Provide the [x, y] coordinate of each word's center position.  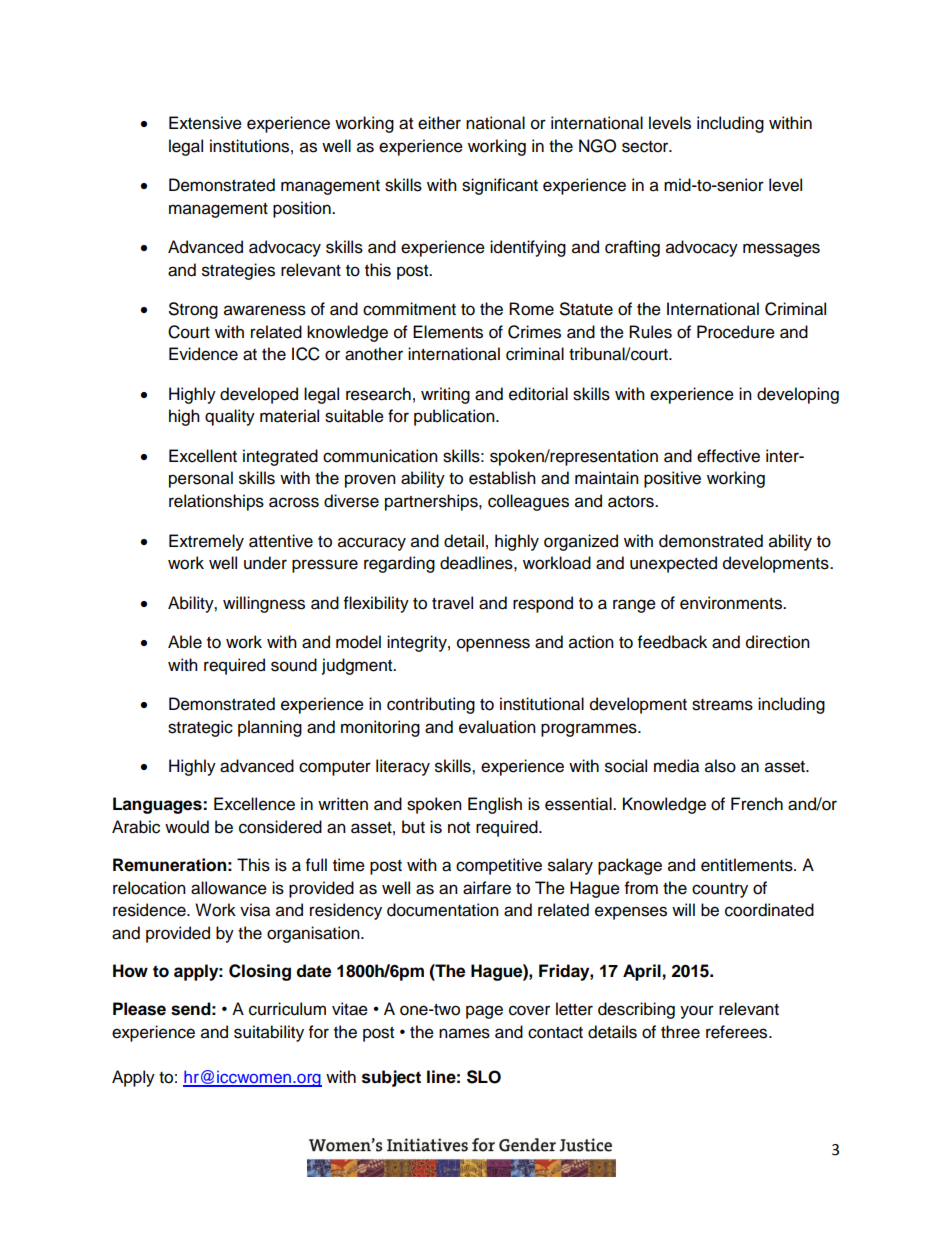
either [439, 123]
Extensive [205, 123]
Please [139, 1009]
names [464, 1033]
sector [646, 147]
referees [738, 1032]
